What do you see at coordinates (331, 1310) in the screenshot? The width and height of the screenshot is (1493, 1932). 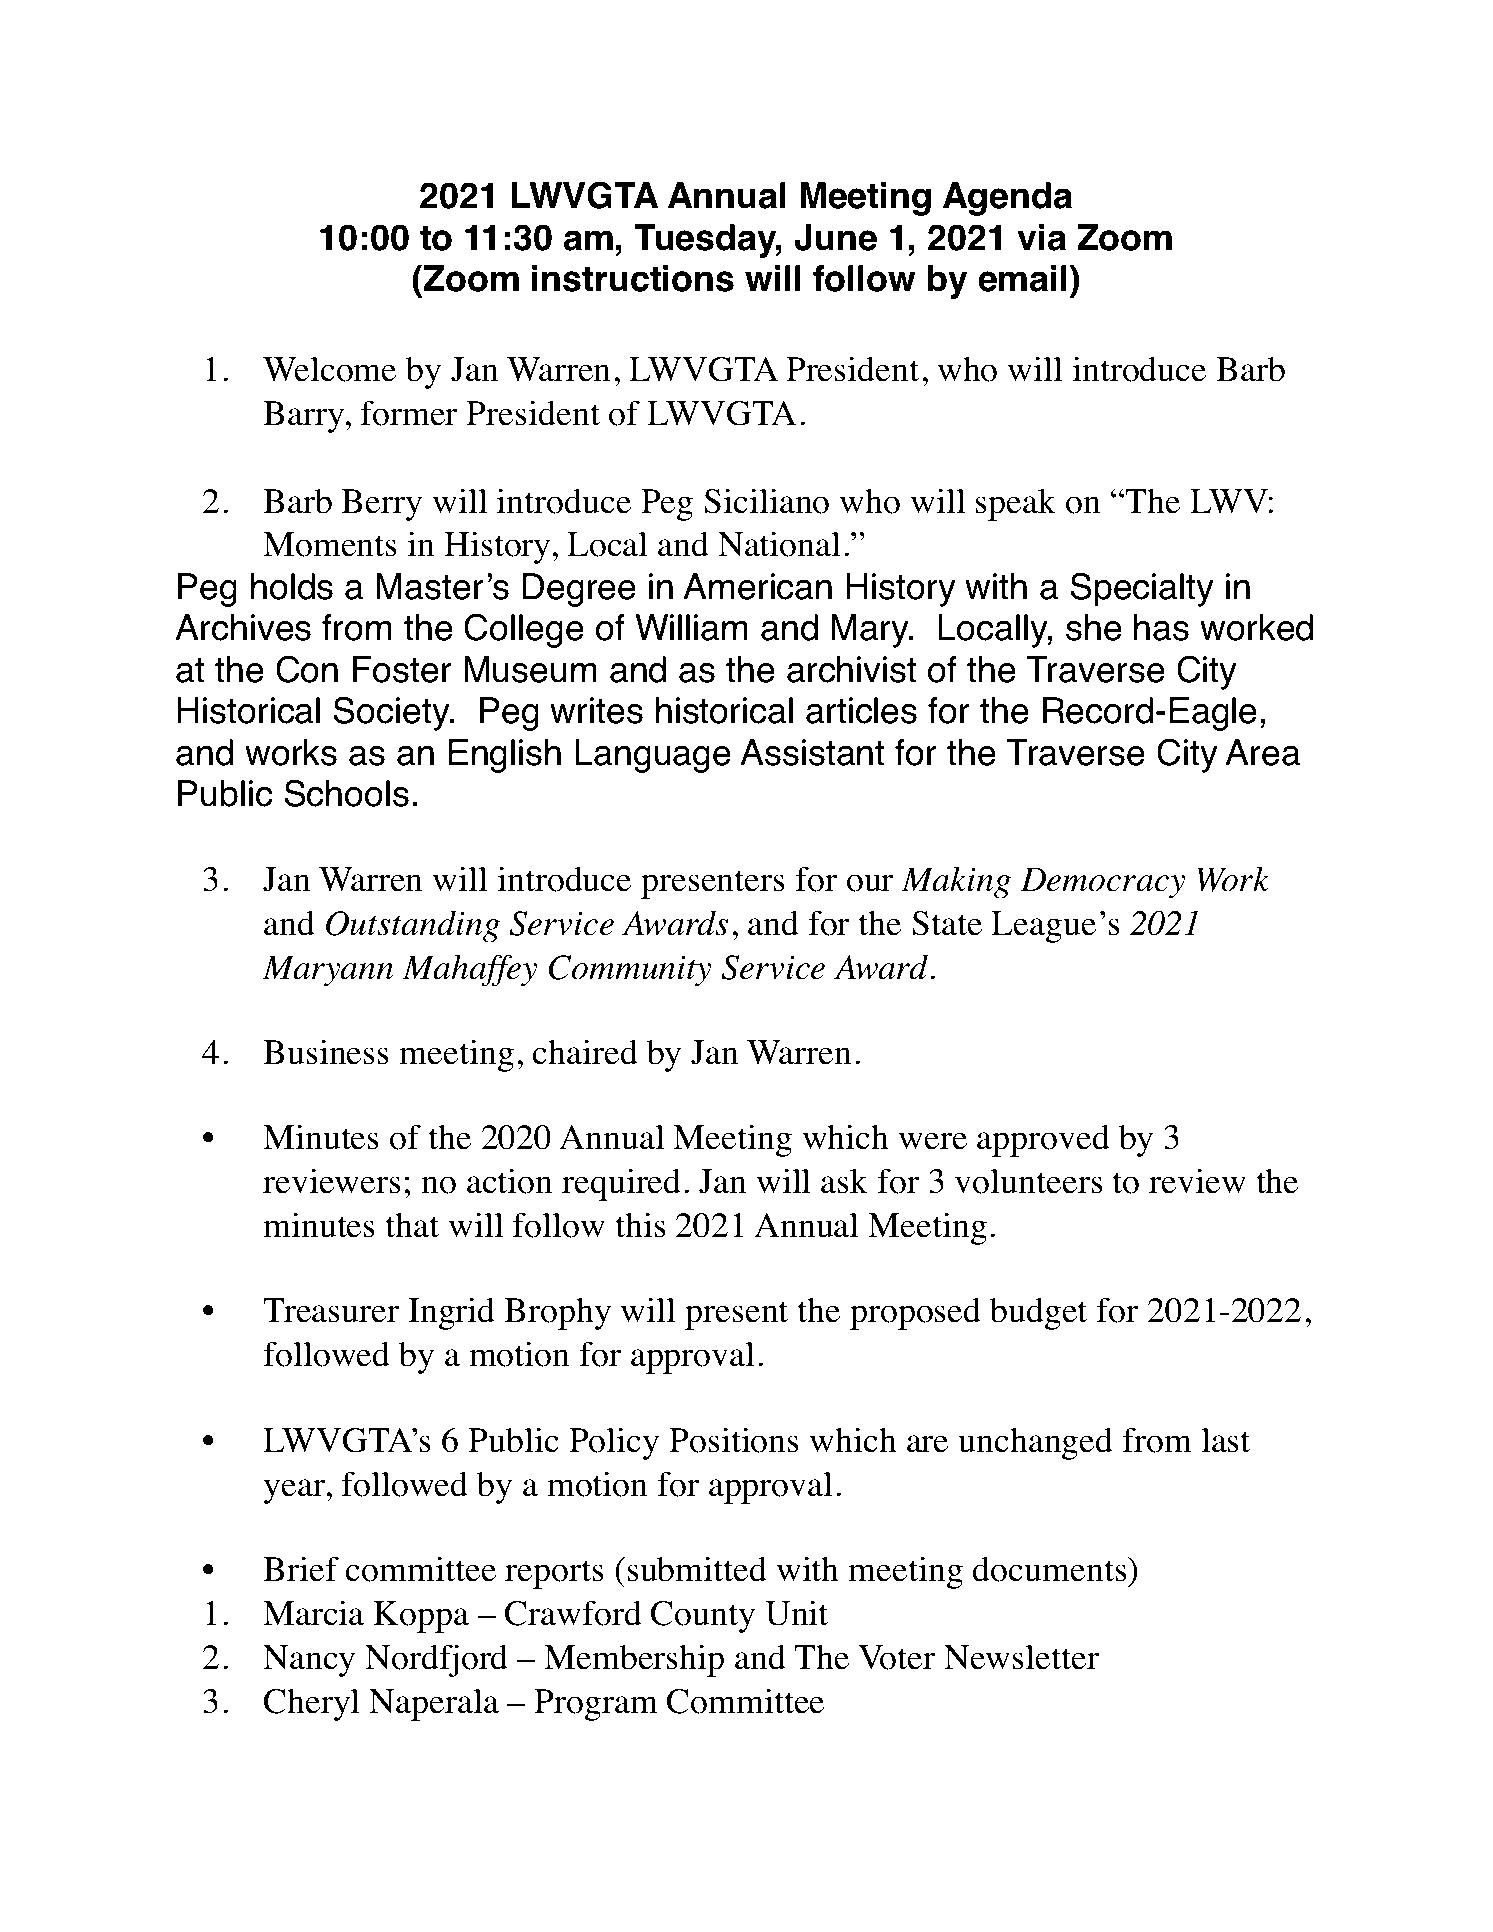 I see `Treasurer` at bounding box center [331, 1310].
